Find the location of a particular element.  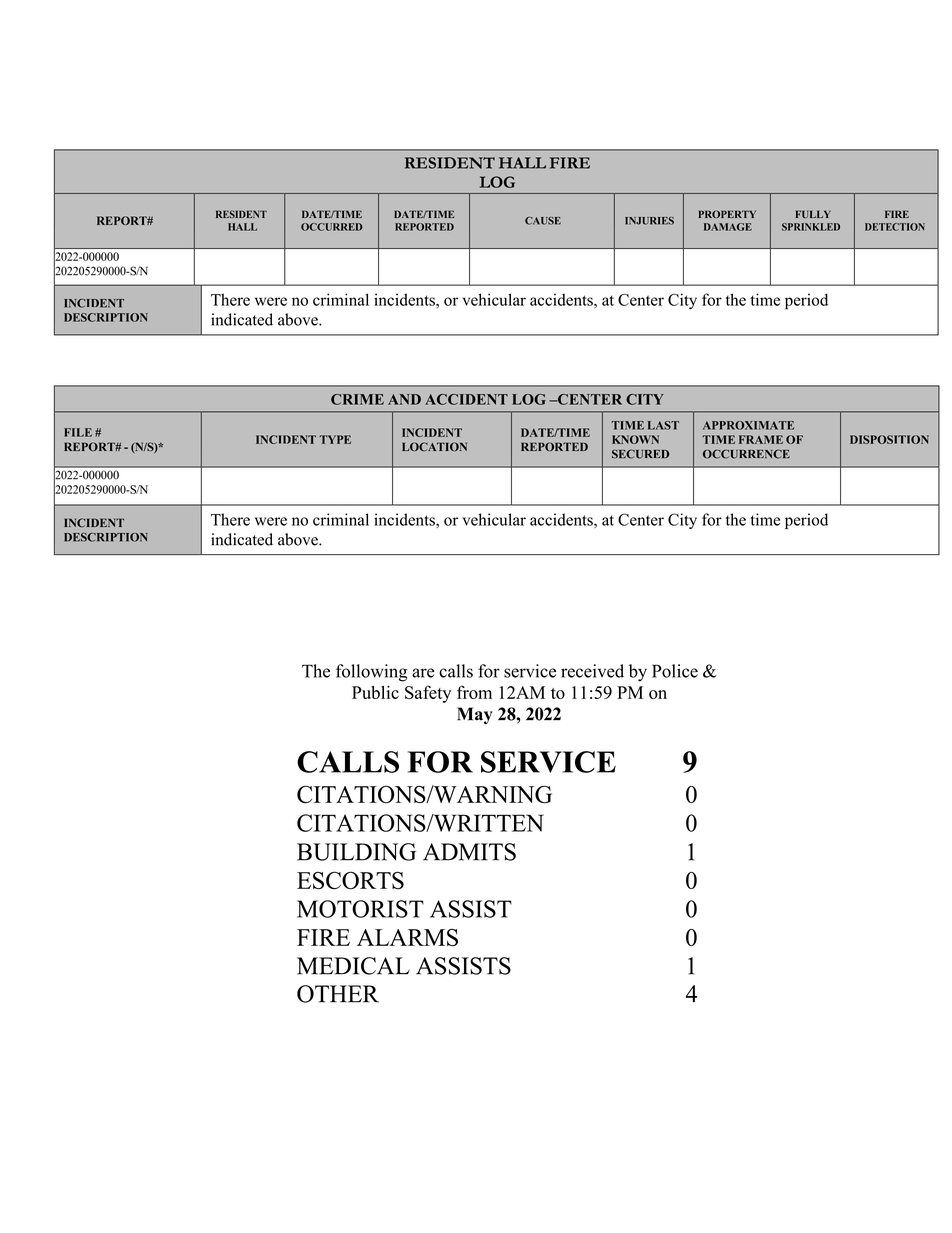

CAUSE is located at coordinates (543, 221).
